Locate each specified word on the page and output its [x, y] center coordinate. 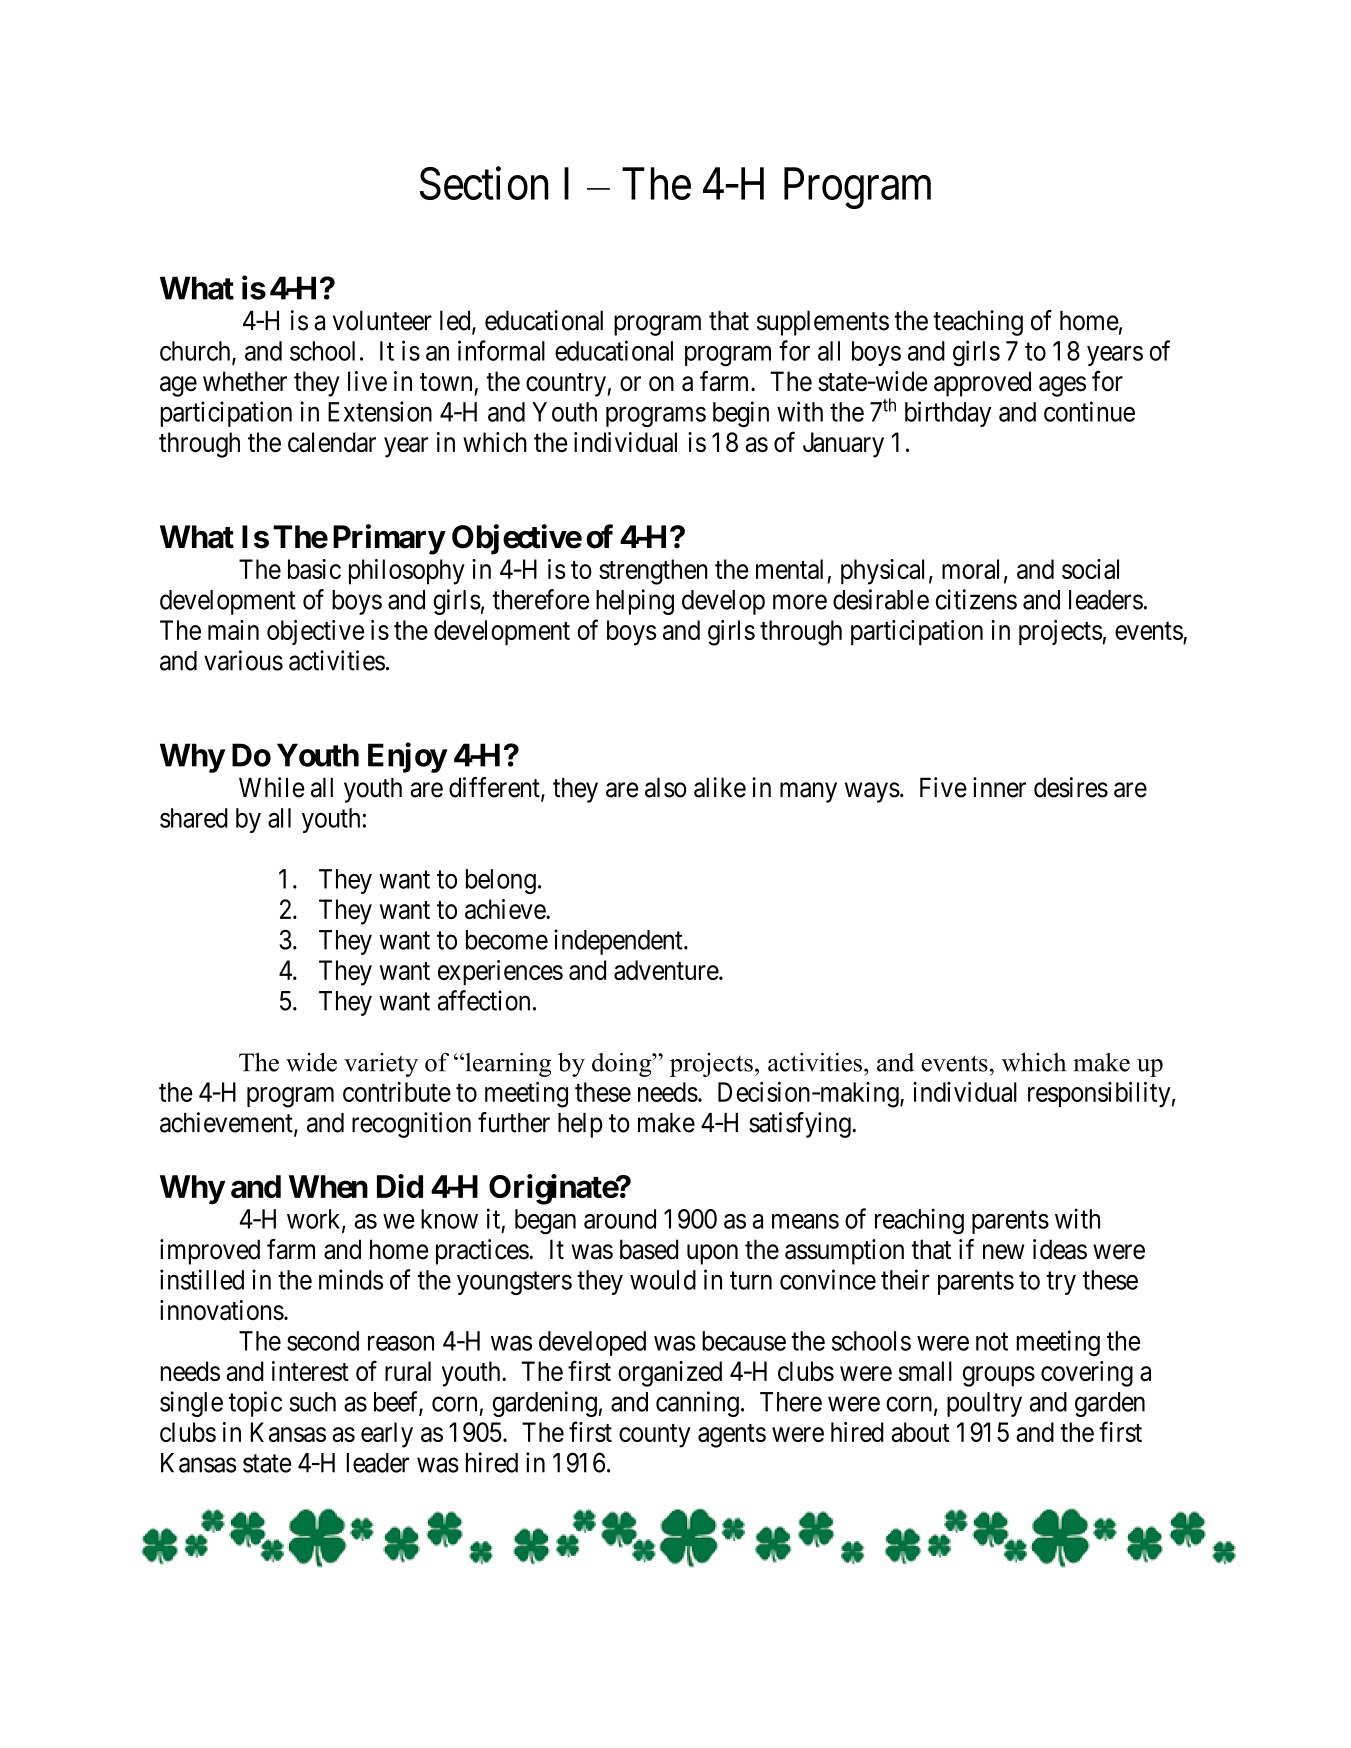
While [271, 787]
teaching [978, 323]
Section [483, 183]
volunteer [382, 320]
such [312, 1402]
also [666, 787]
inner [999, 787]
